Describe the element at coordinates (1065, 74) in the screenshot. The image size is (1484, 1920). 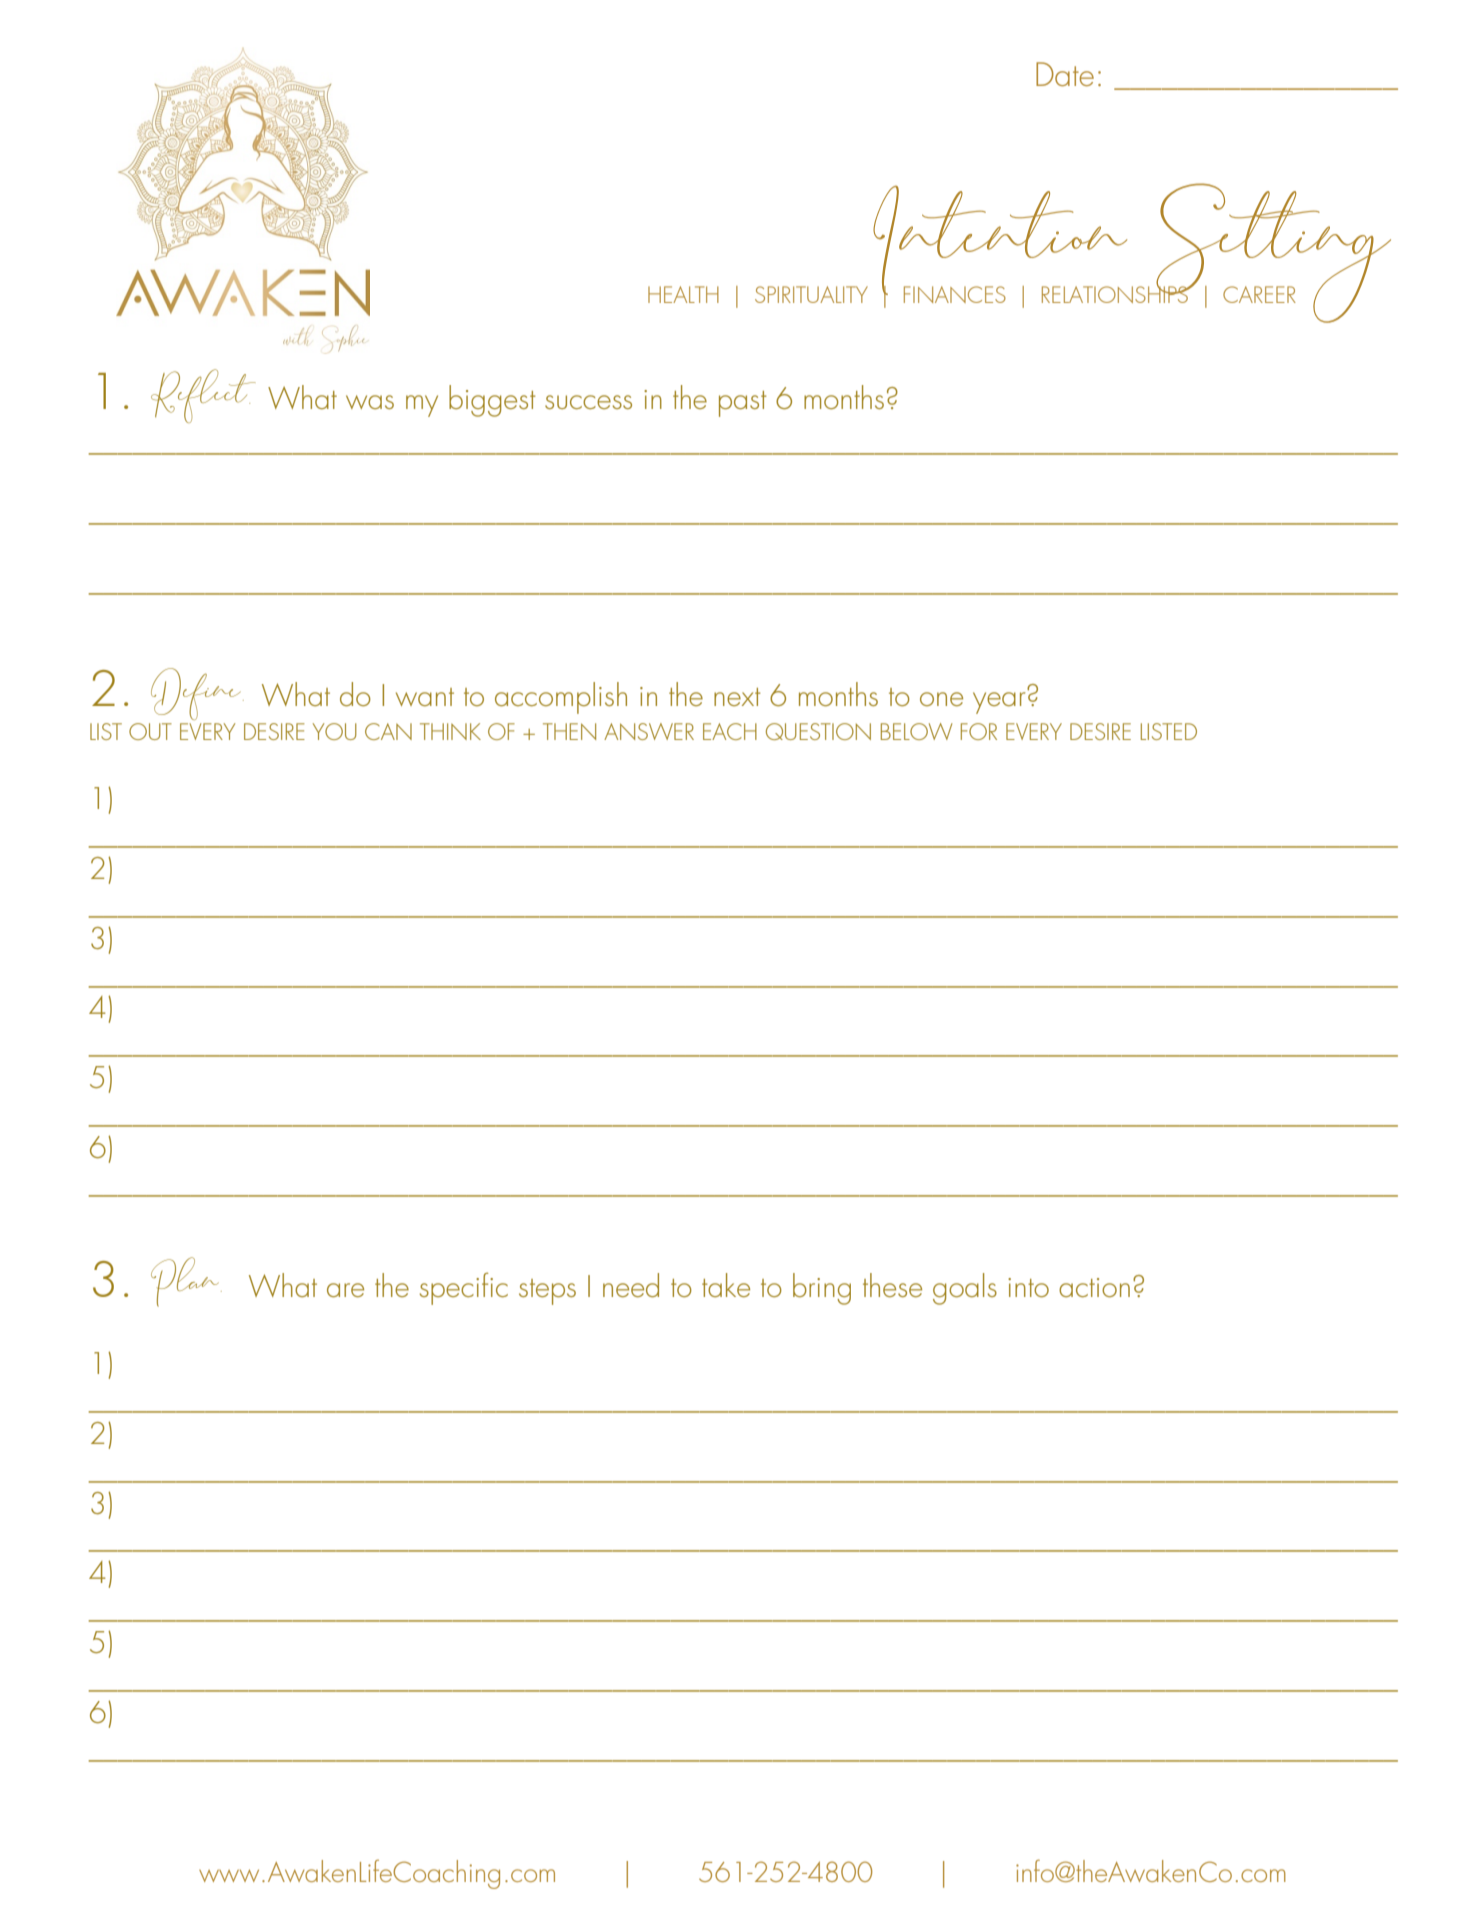
I see `Date` at that location.
